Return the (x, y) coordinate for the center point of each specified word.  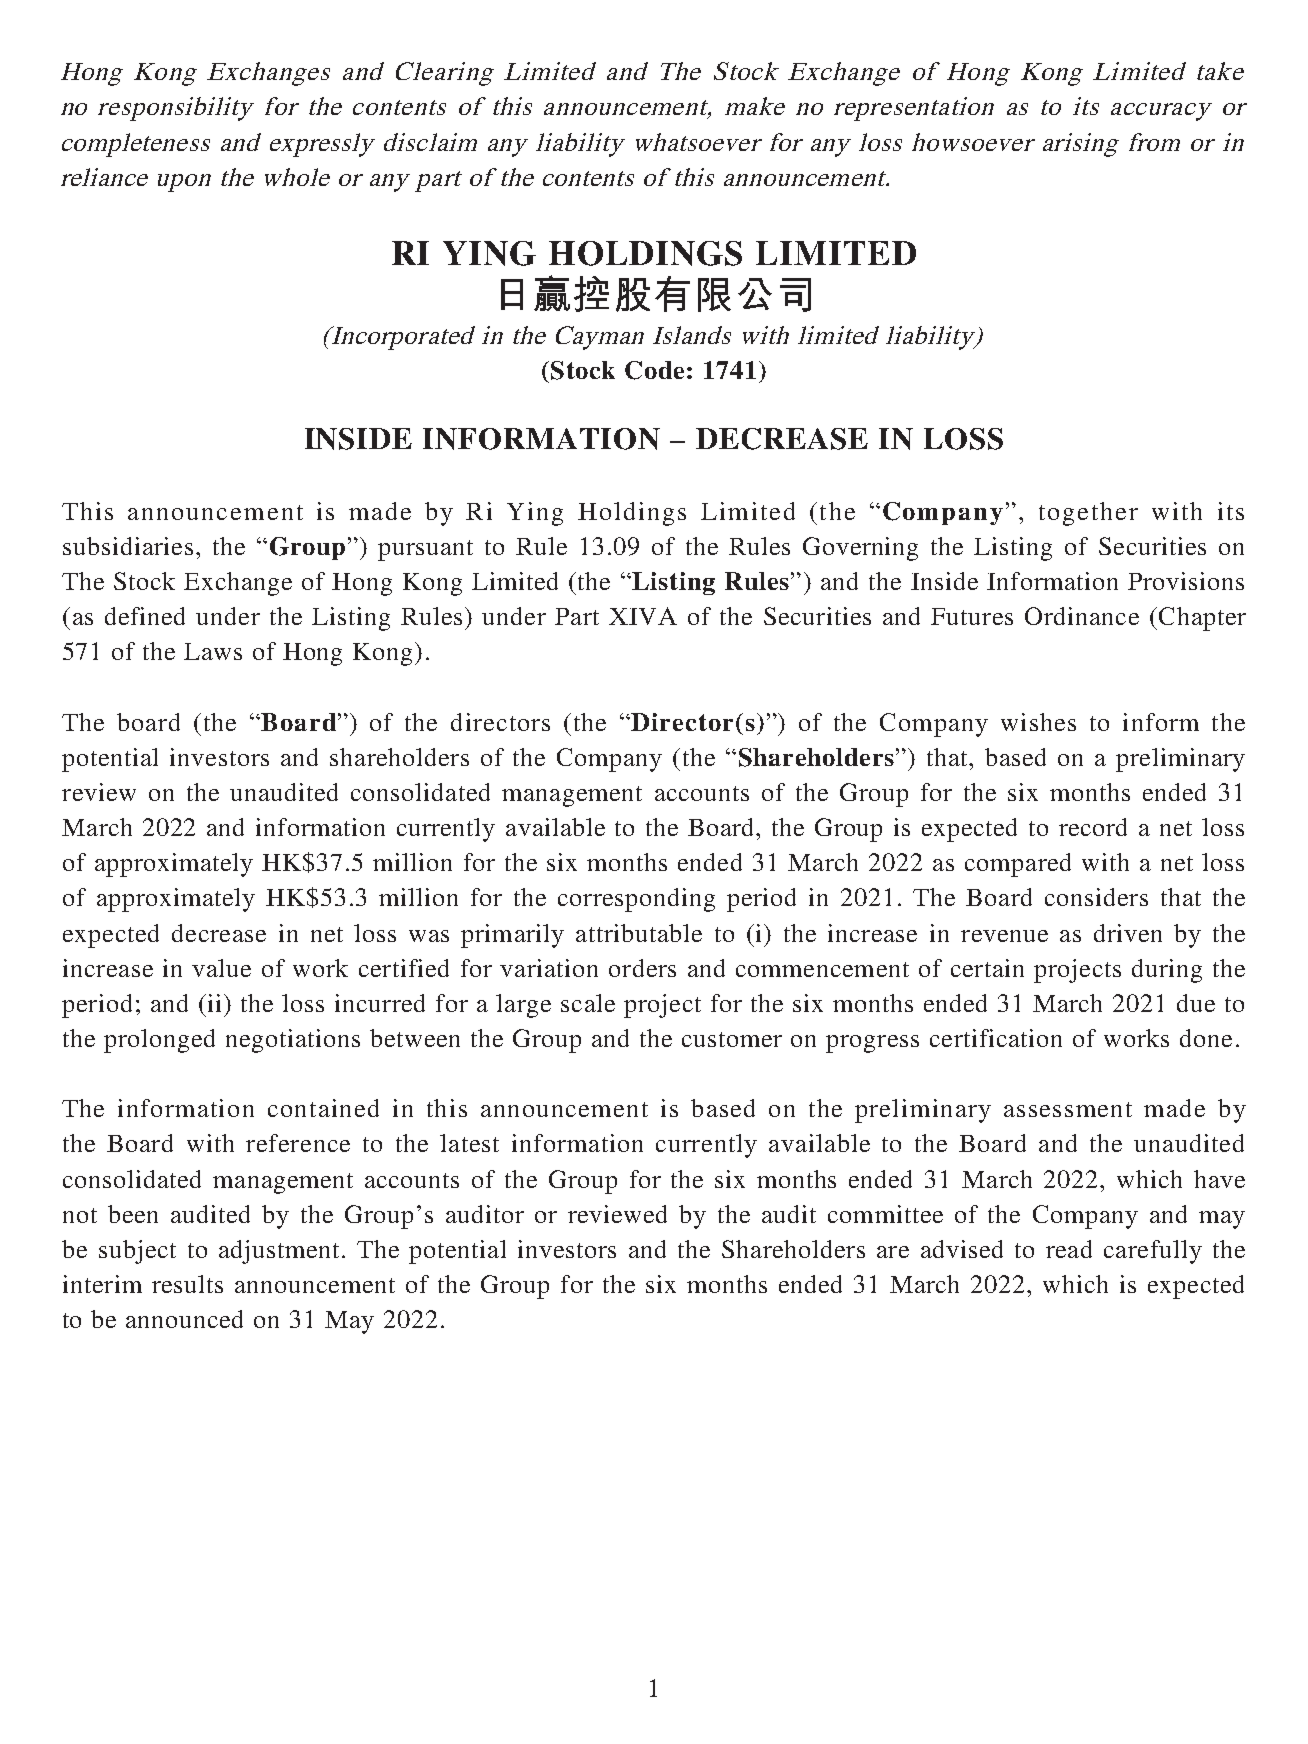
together (1088, 514)
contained (323, 1108)
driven (1128, 933)
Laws (213, 651)
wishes (1038, 722)
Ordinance (1082, 616)
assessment (1068, 1109)
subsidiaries (128, 546)
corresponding (636, 900)
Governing (860, 549)
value (221, 968)
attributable (639, 933)
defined (145, 616)
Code (654, 370)
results (187, 1284)
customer (732, 1039)
